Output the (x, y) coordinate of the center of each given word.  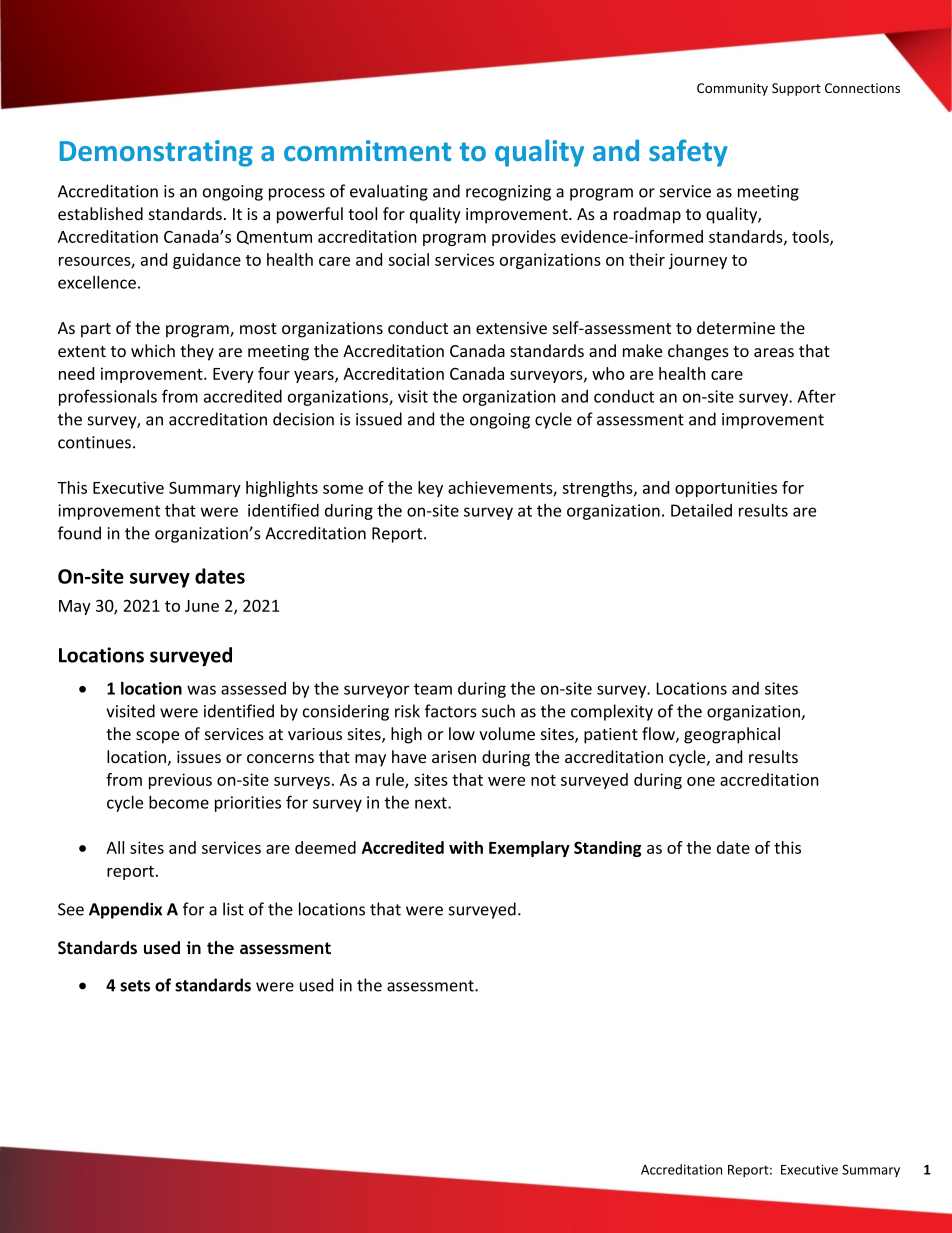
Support (796, 89)
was (201, 690)
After (816, 396)
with (466, 847)
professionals (108, 397)
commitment (367, 150)
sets (135, 986)
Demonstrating (156, 153)
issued (379, 419)
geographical (732, 735)
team (433, 689)
